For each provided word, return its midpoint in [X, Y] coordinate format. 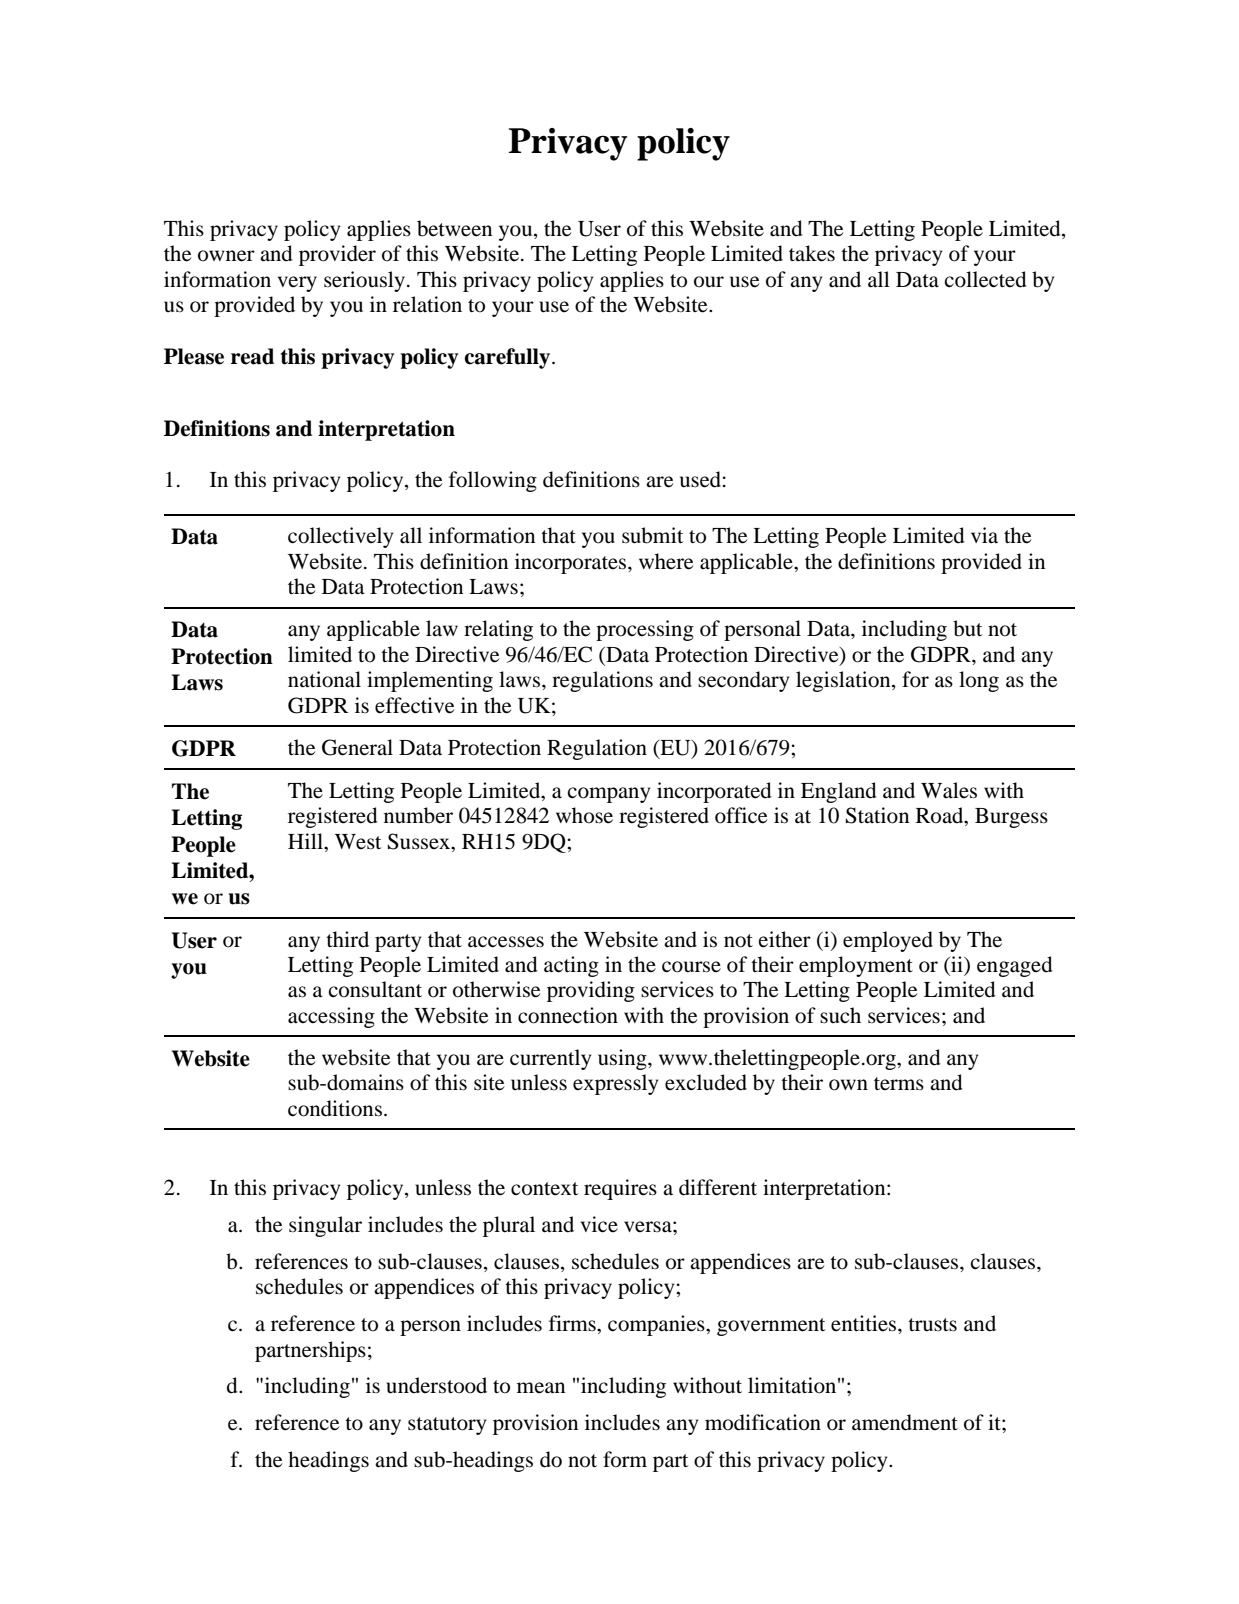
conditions [335, 1108]
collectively [340, 537]
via [984, 535]
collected [985, 279]
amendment [905, 1422]
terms [899, 1084]
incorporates [572, 563]
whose [584, 815]
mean [541, 1388]
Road [941, 816]
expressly [615, 1084]
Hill [306, 841]
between [454, 228]
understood [436, 1385]
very [297, 284]
